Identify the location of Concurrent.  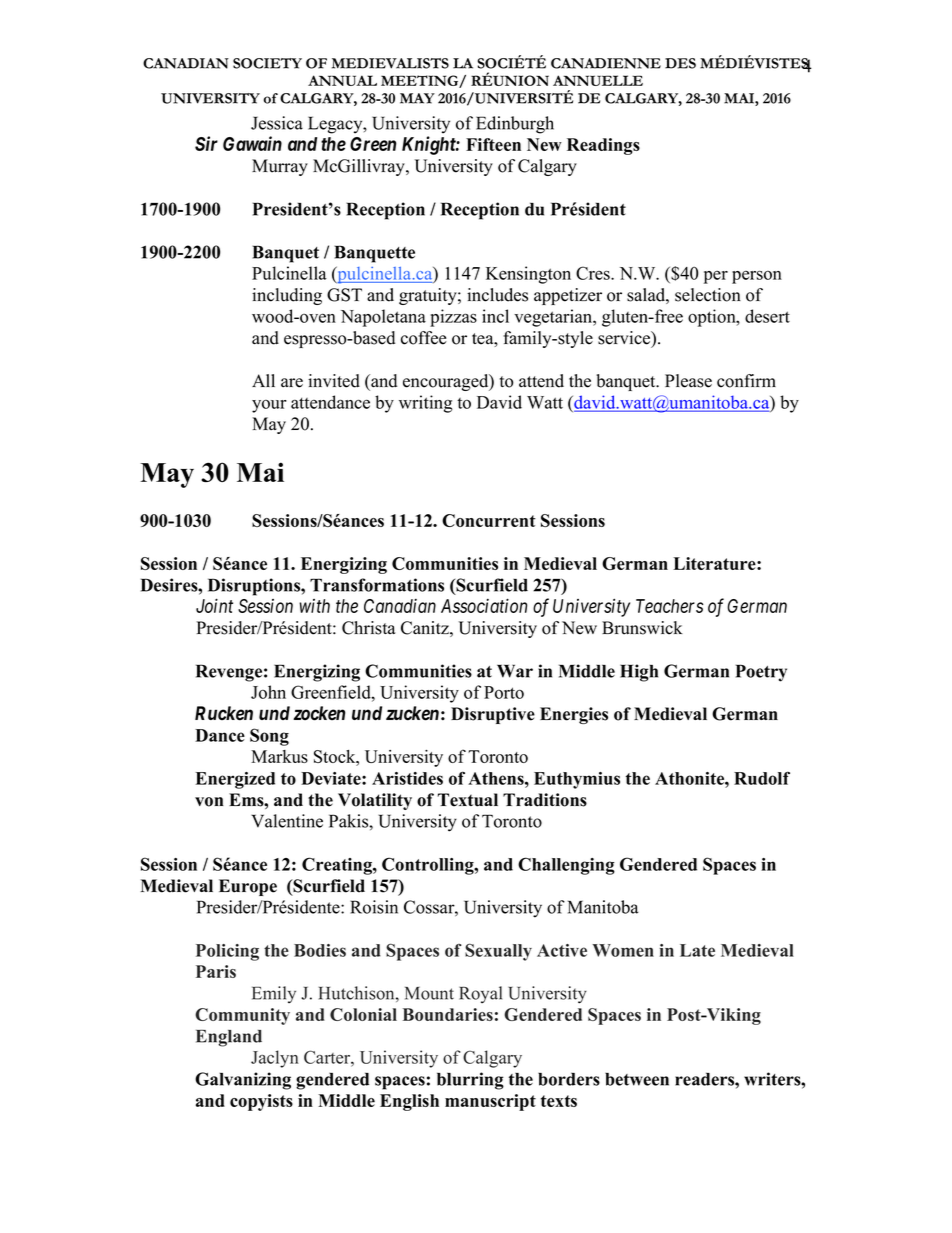
(489, 520).
